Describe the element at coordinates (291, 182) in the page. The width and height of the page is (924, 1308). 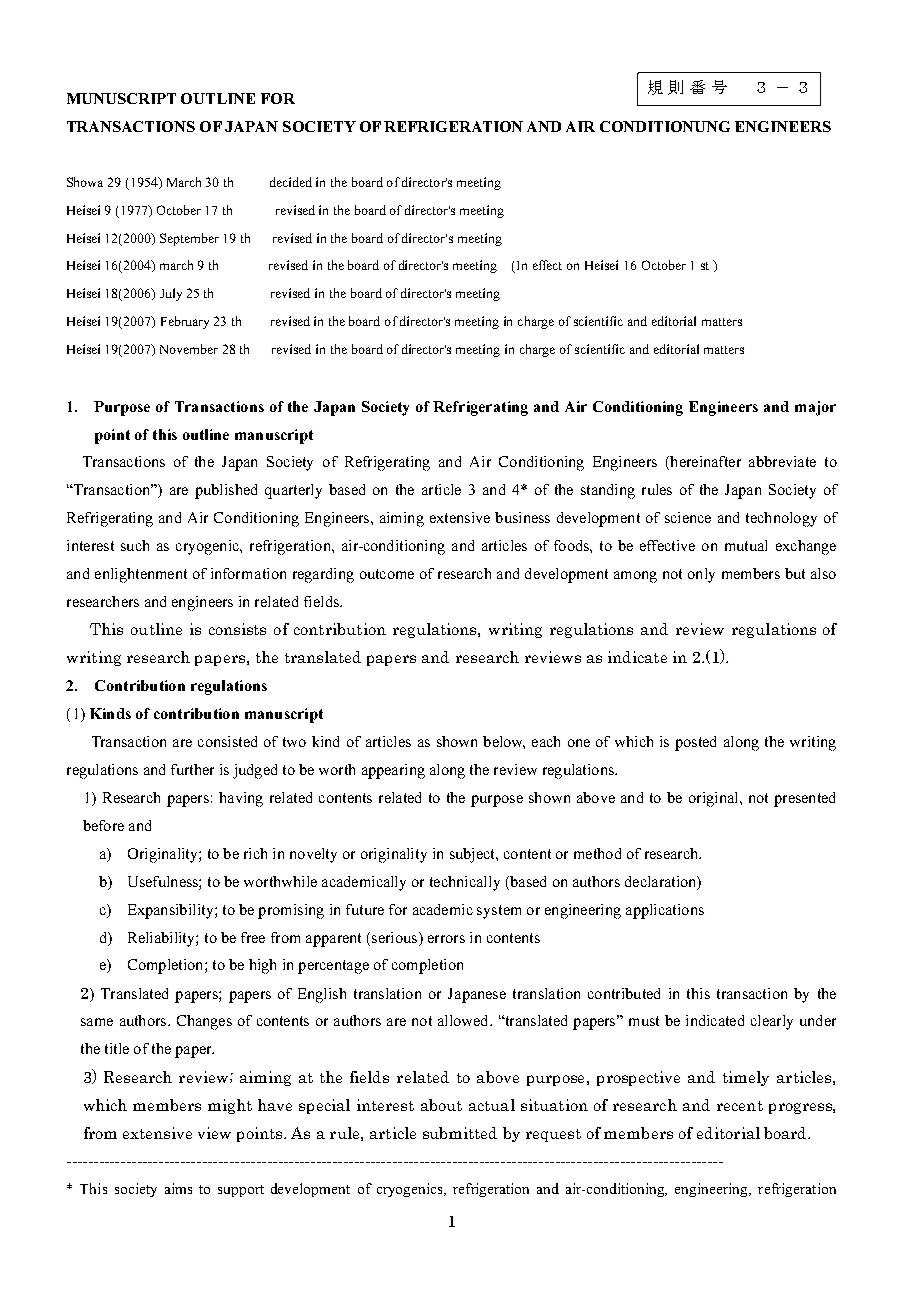
I see `decided` at that location.
